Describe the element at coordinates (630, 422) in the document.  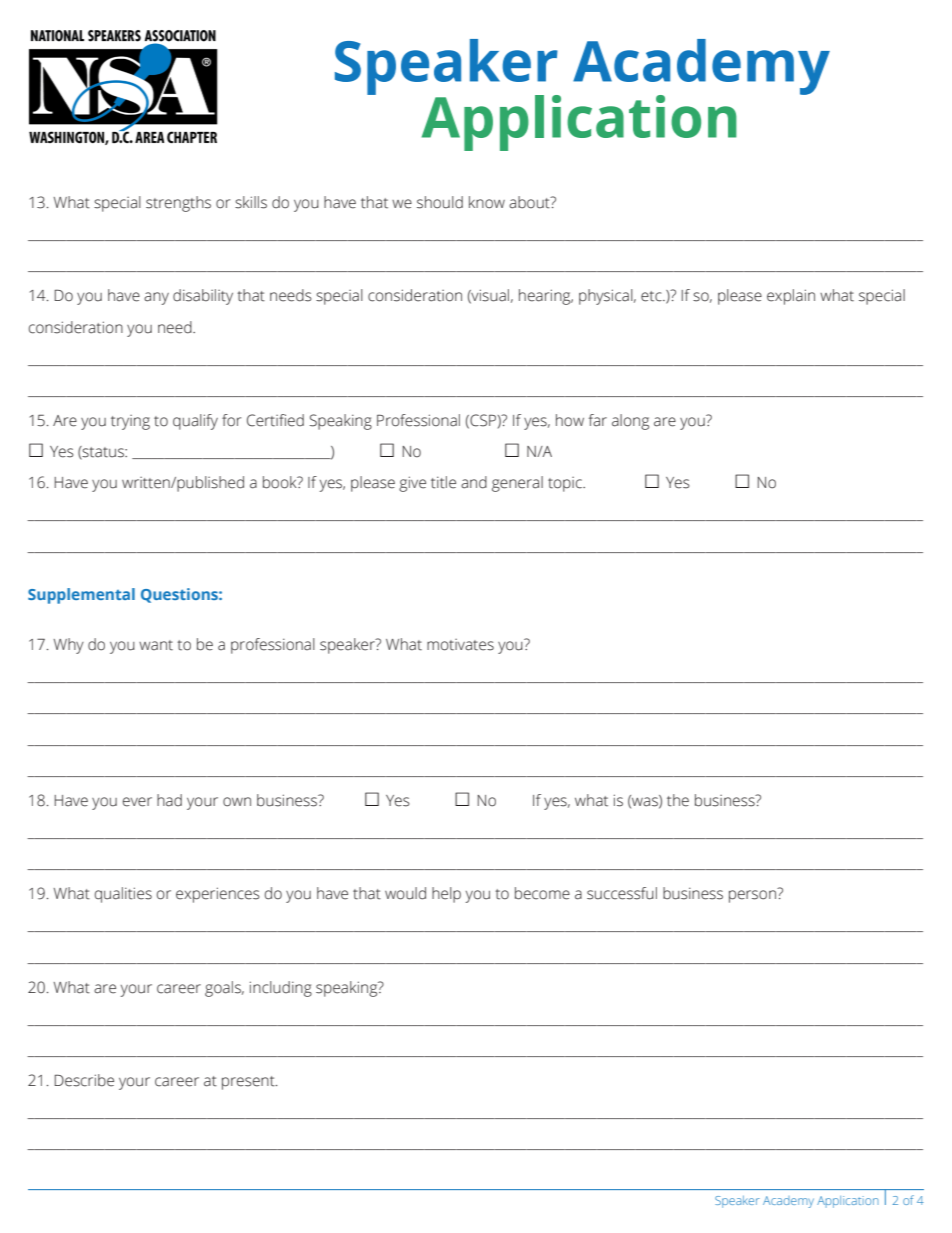
I see `along` at that location.
